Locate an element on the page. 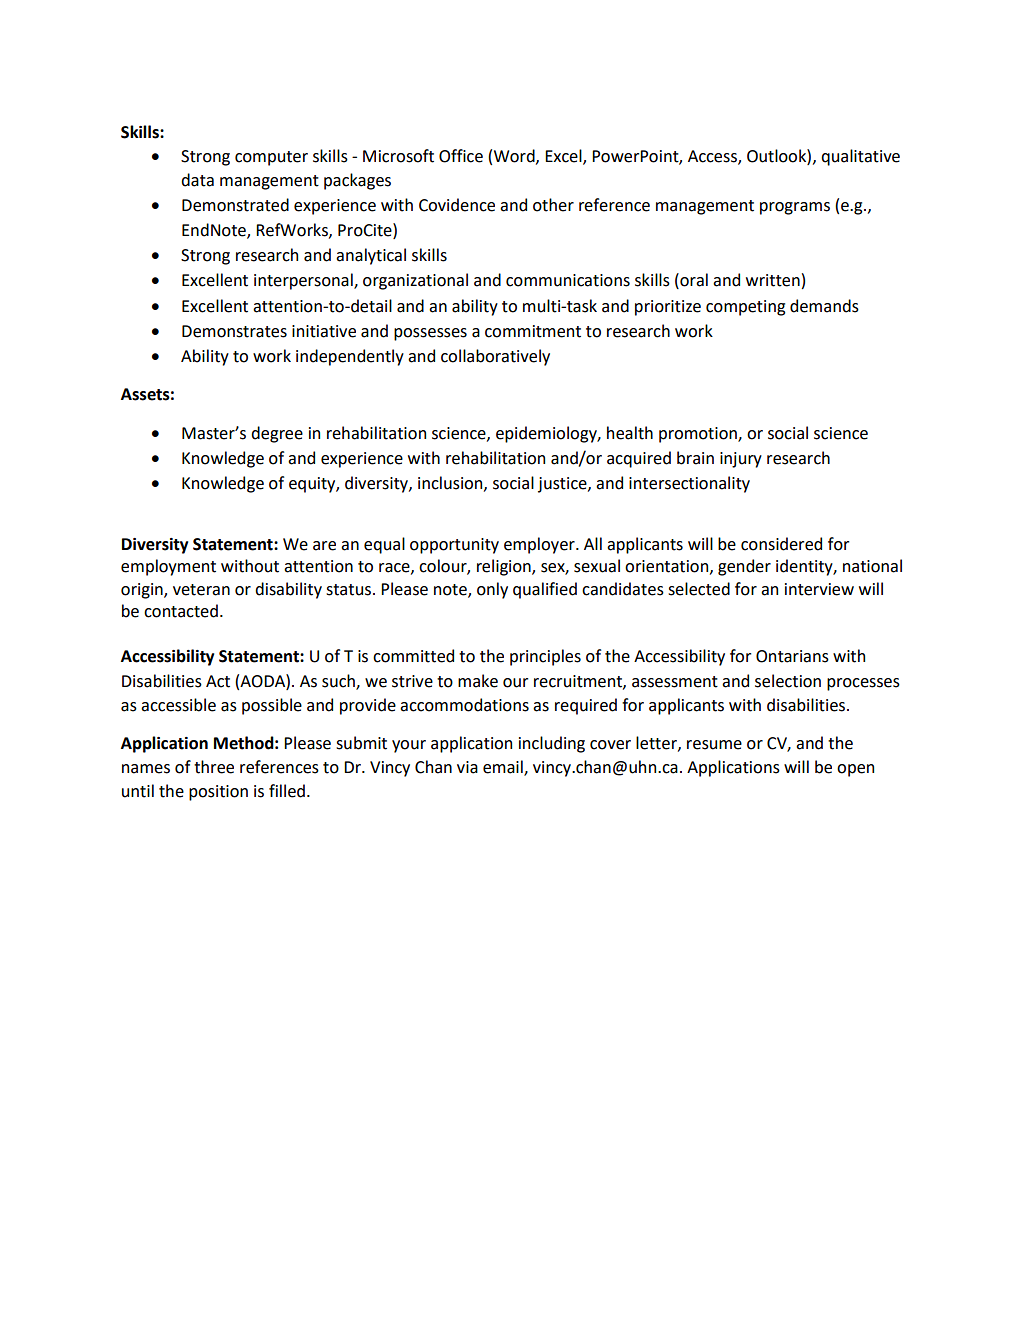  Demonstrates is located at coordinates (234, 331).
